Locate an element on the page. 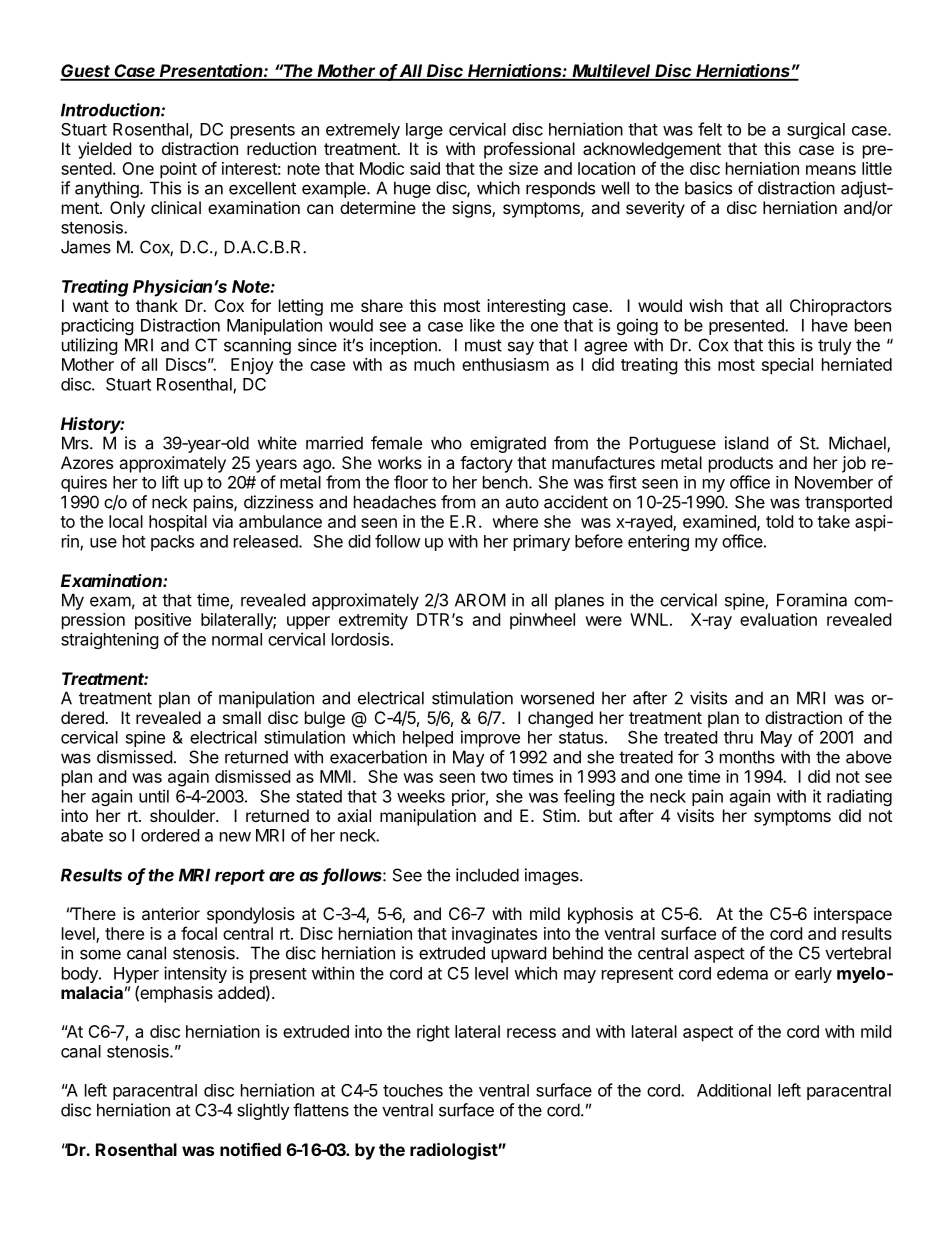  evaluation is located at coordinates (778, 619).
